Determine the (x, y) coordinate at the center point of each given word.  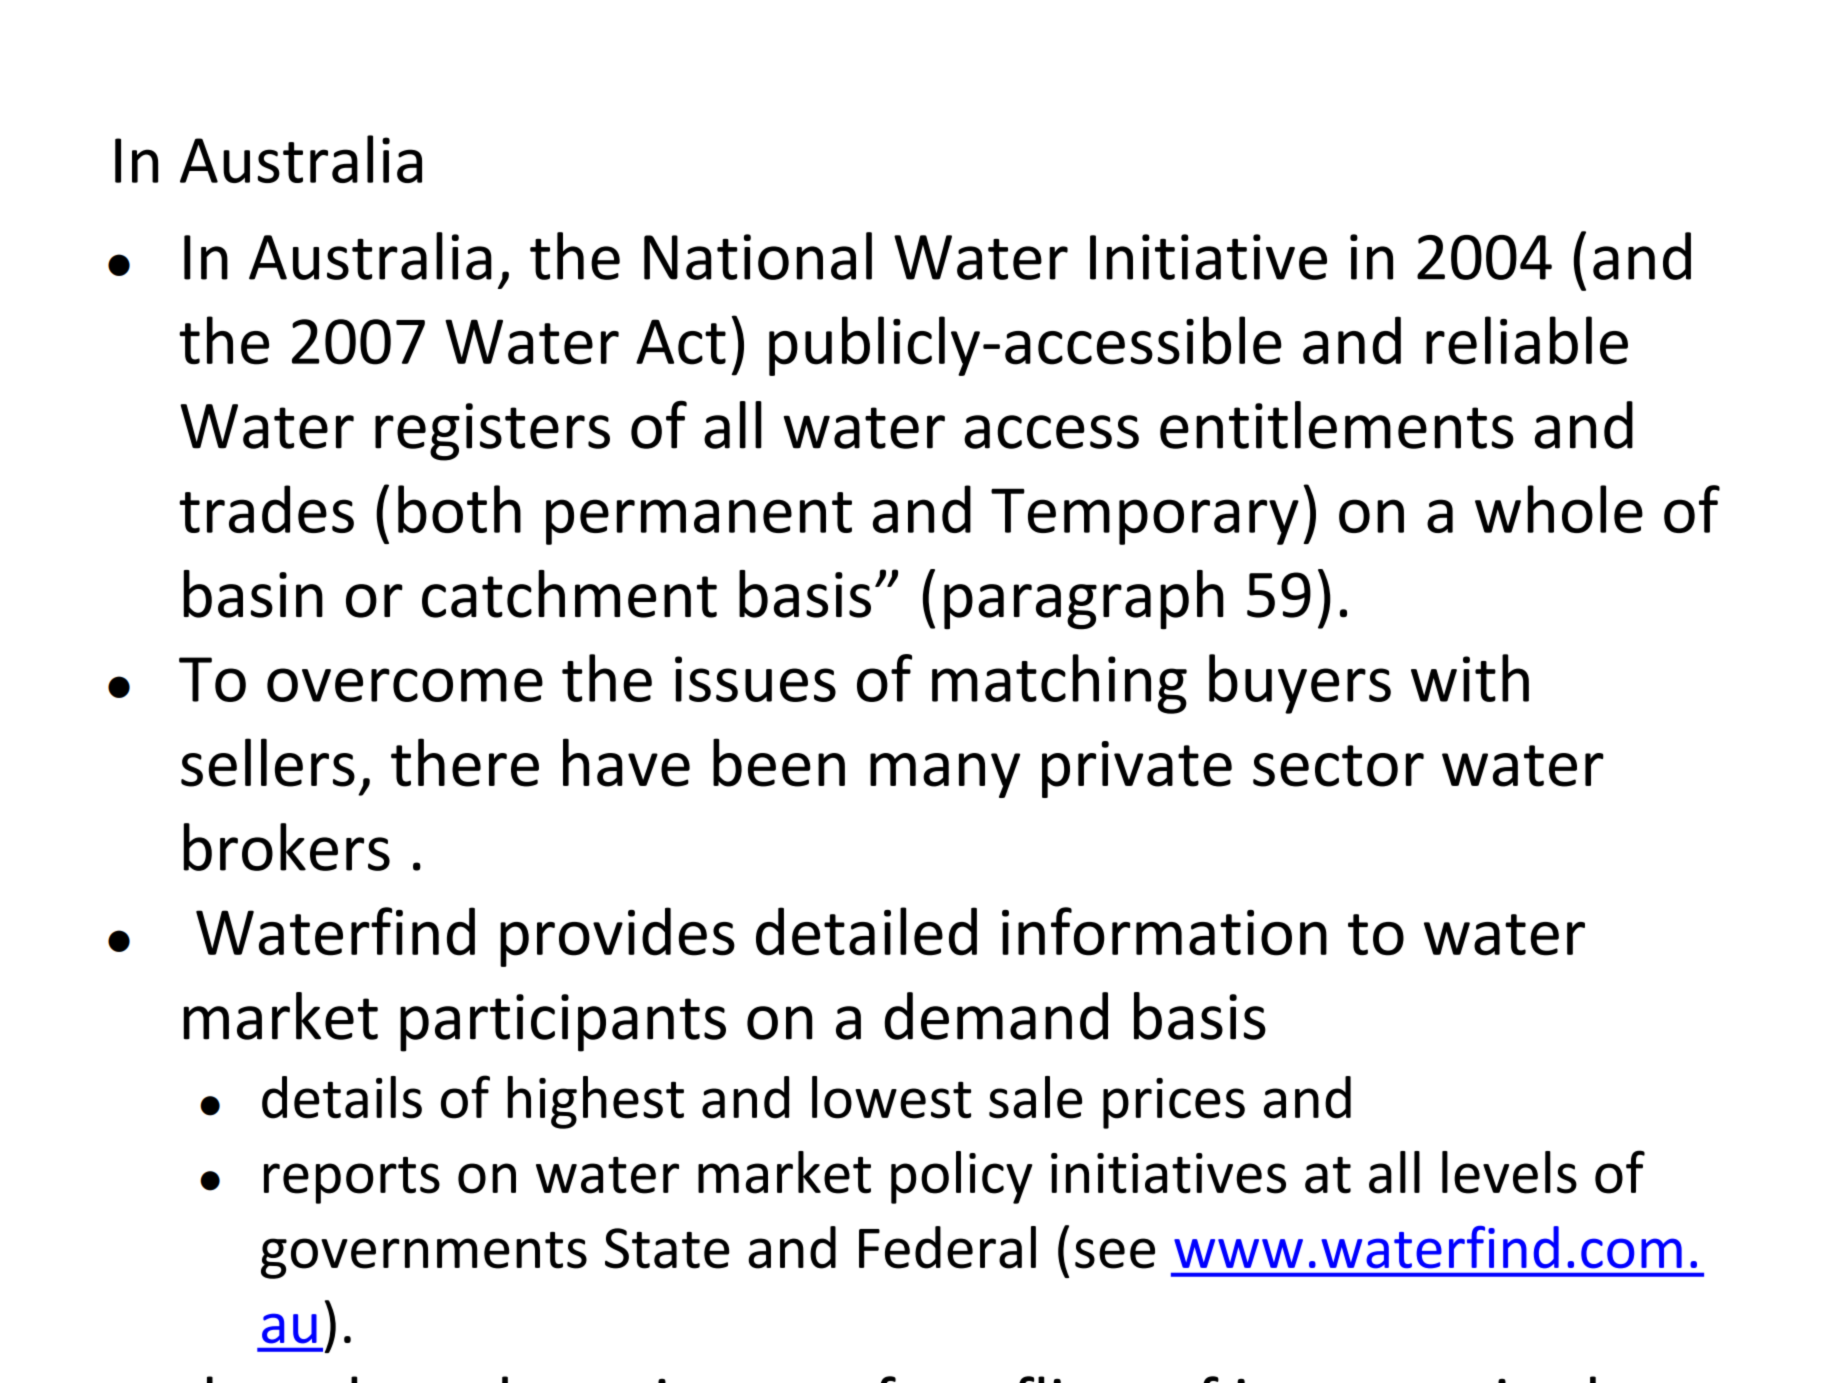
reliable (1527, 340)
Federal (947, 1247)
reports (352, 1180)
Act (681, 342)
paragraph (1084, 600)
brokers (286, 847)
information (1164, 931)
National (758, 256)
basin (253, 594)
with (1470, 678)
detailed (866, 931)
